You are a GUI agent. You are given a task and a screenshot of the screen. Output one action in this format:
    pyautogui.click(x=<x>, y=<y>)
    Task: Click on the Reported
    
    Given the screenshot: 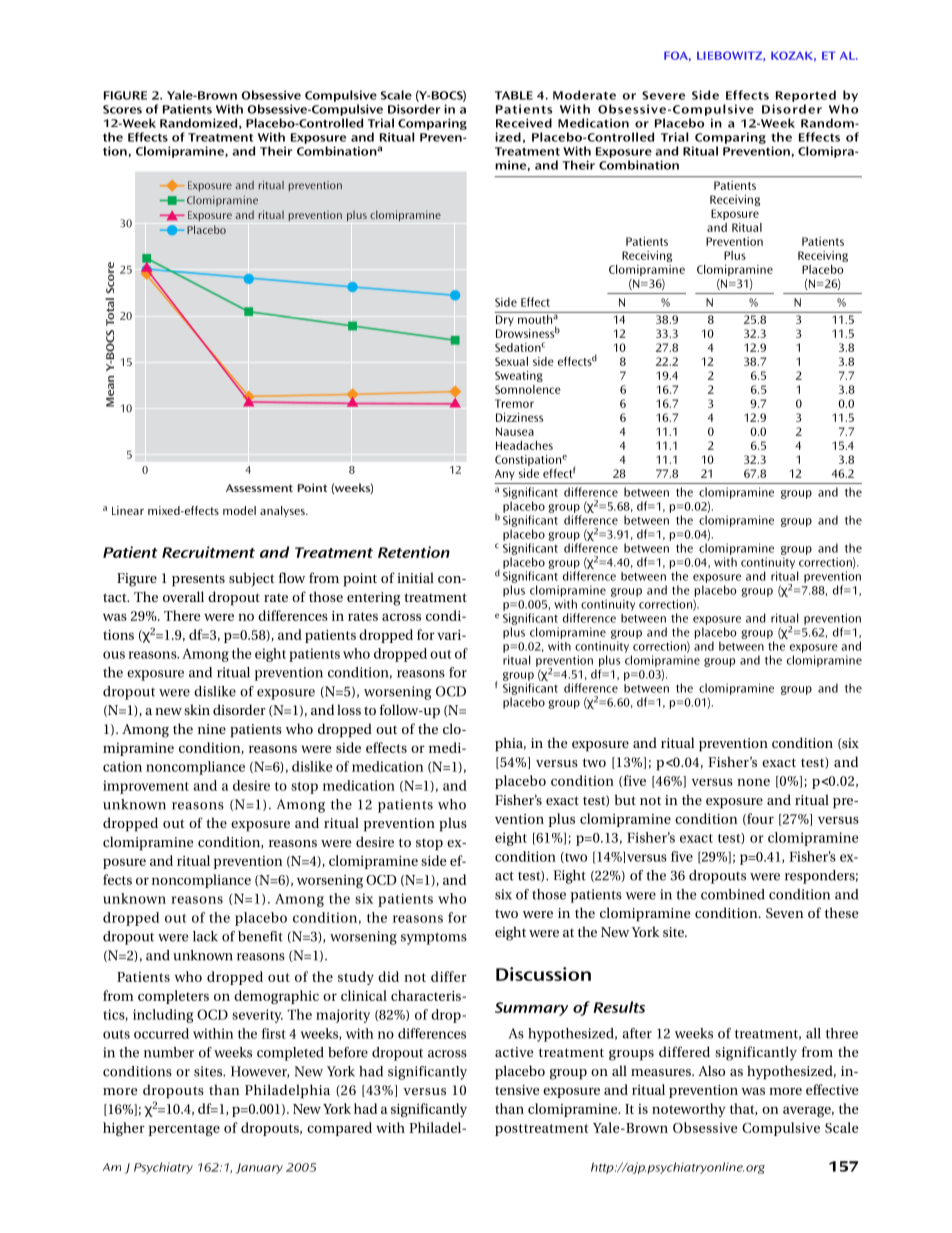 What is the action you would take?
    pyautogui.click(x=806, y=96)
